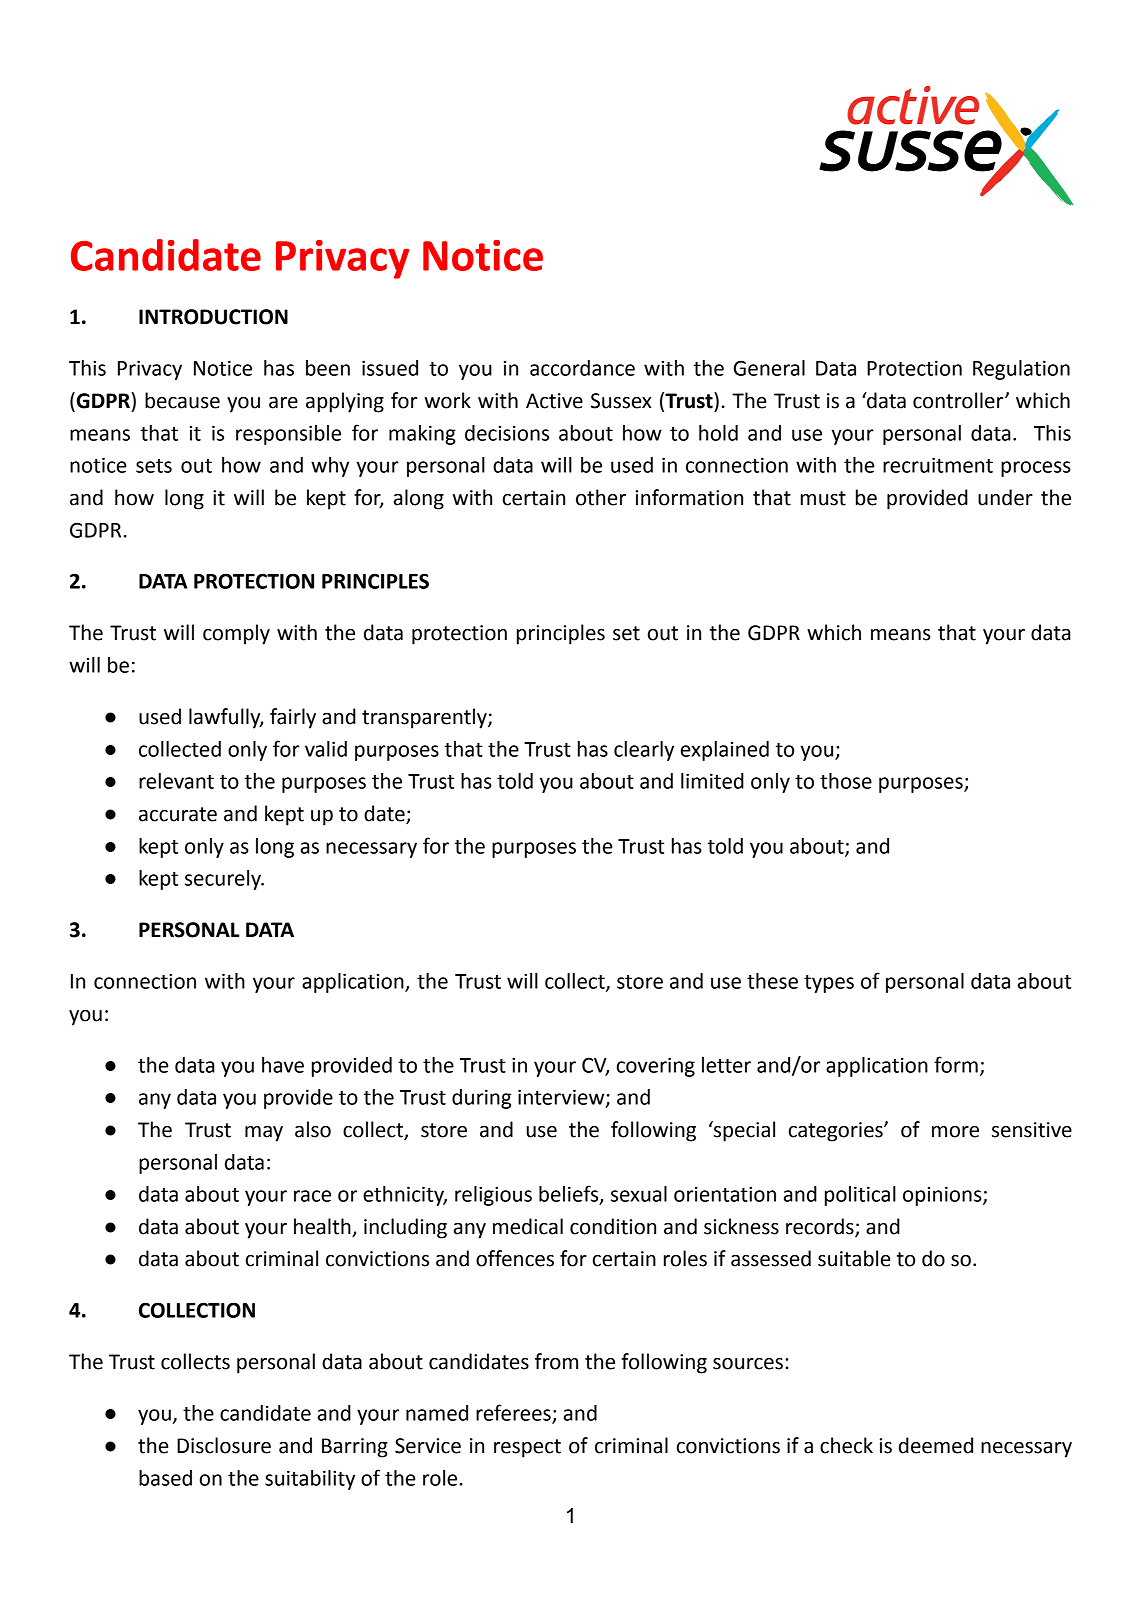 The width and height of the document is (1143, 1615). I want to click on fairly, so click(293, 718).
